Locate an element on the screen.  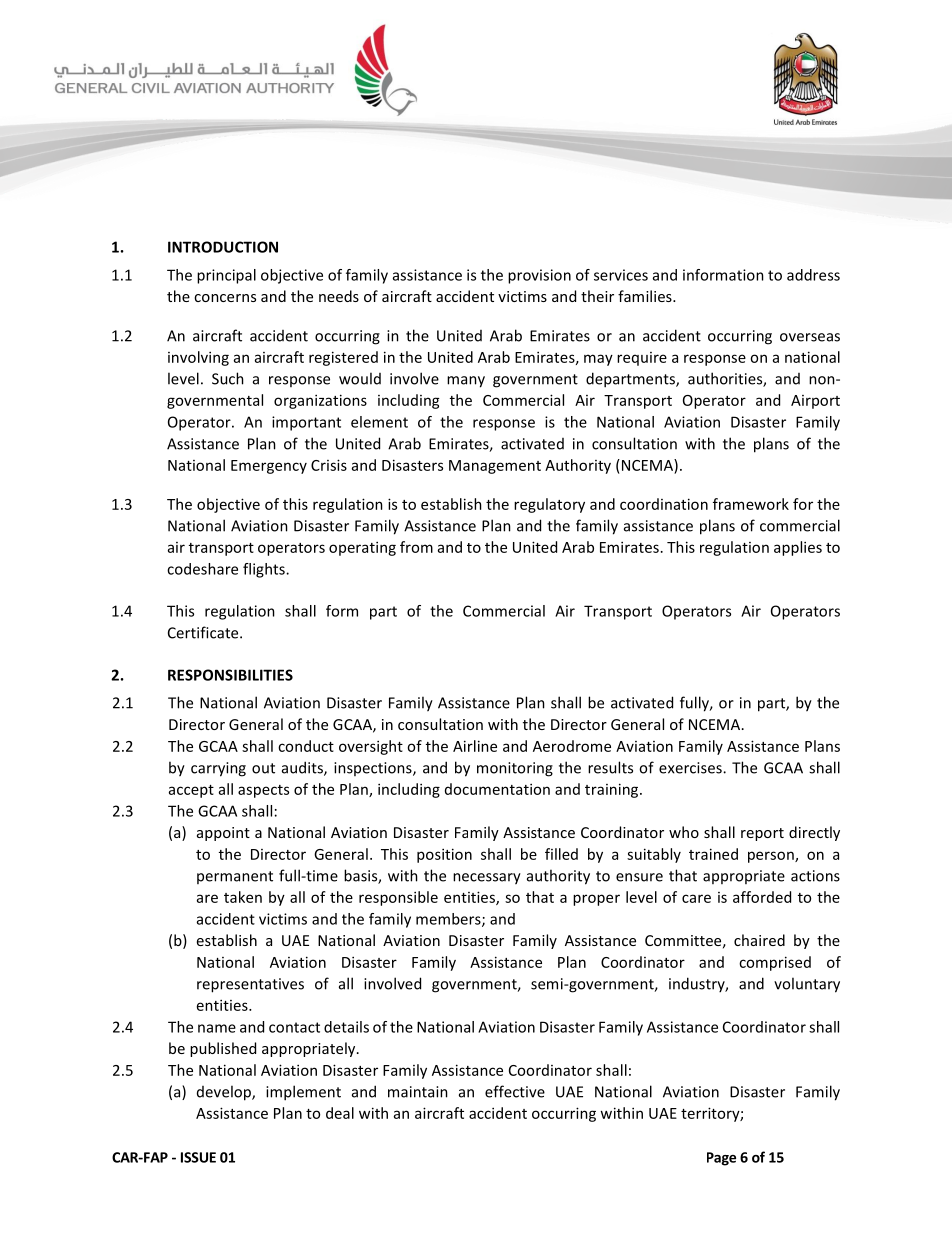
from is located at coordinates (416, 547).
